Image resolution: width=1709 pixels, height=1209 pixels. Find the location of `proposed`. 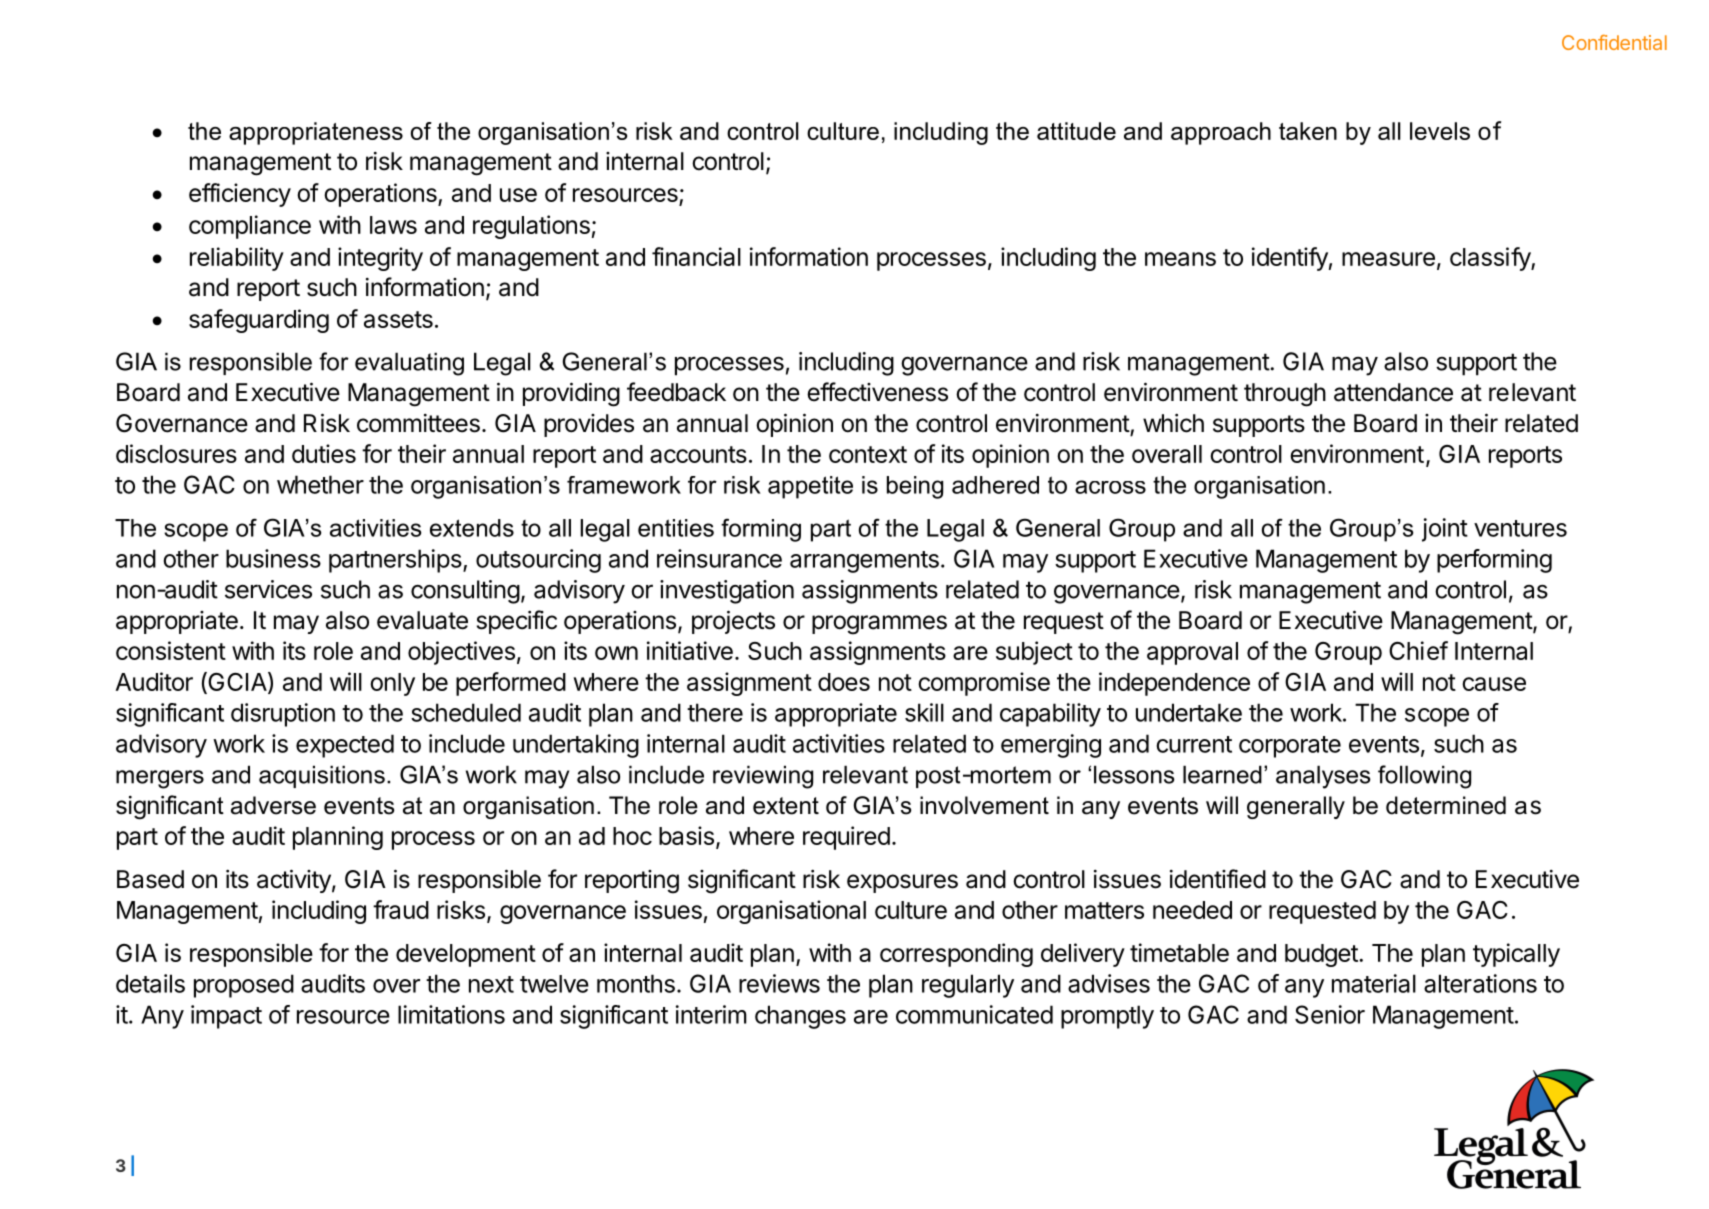

proposed is located at coordinates (244, 986).
